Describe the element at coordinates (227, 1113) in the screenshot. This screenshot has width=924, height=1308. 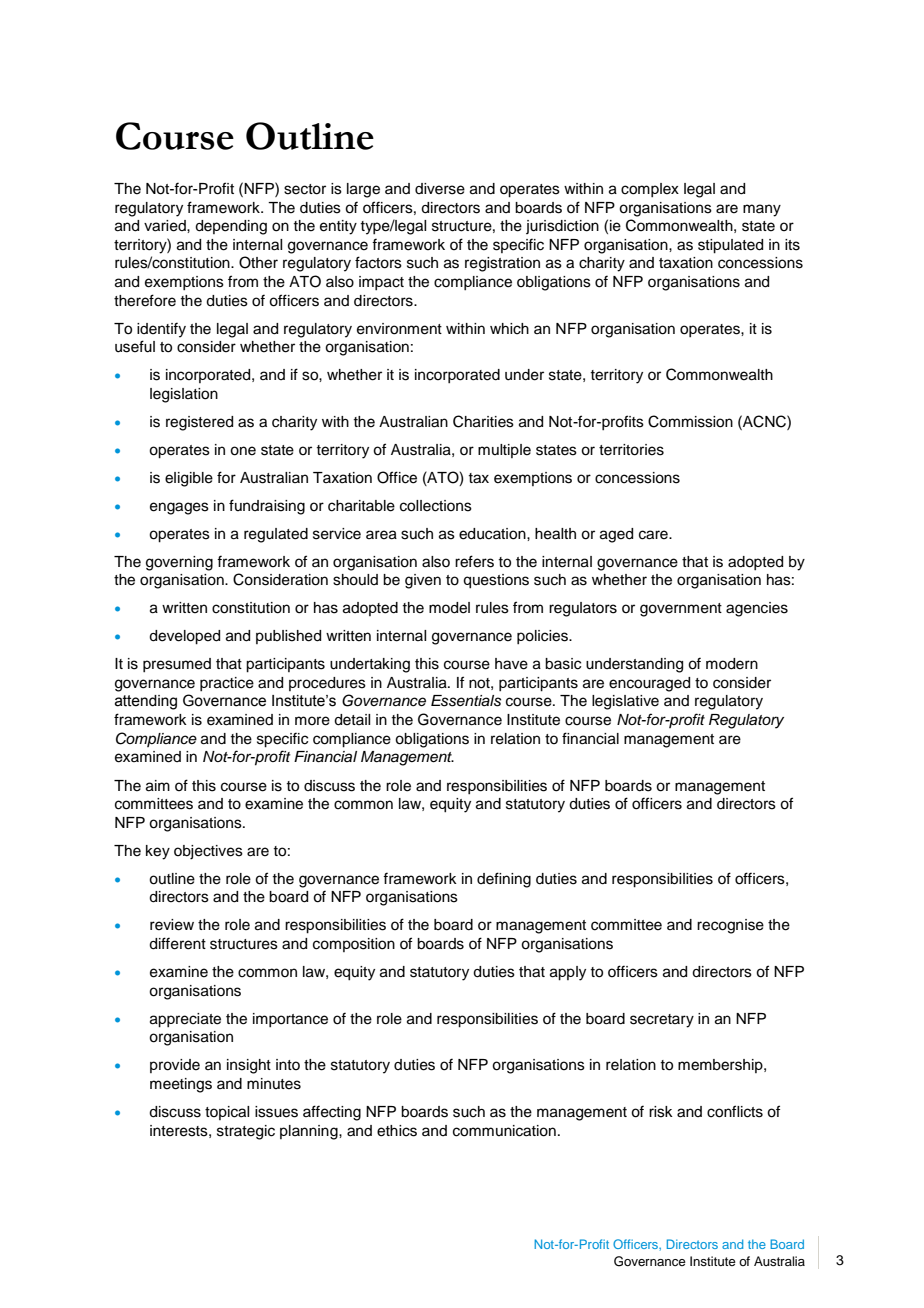
I see `topical` at that location.
